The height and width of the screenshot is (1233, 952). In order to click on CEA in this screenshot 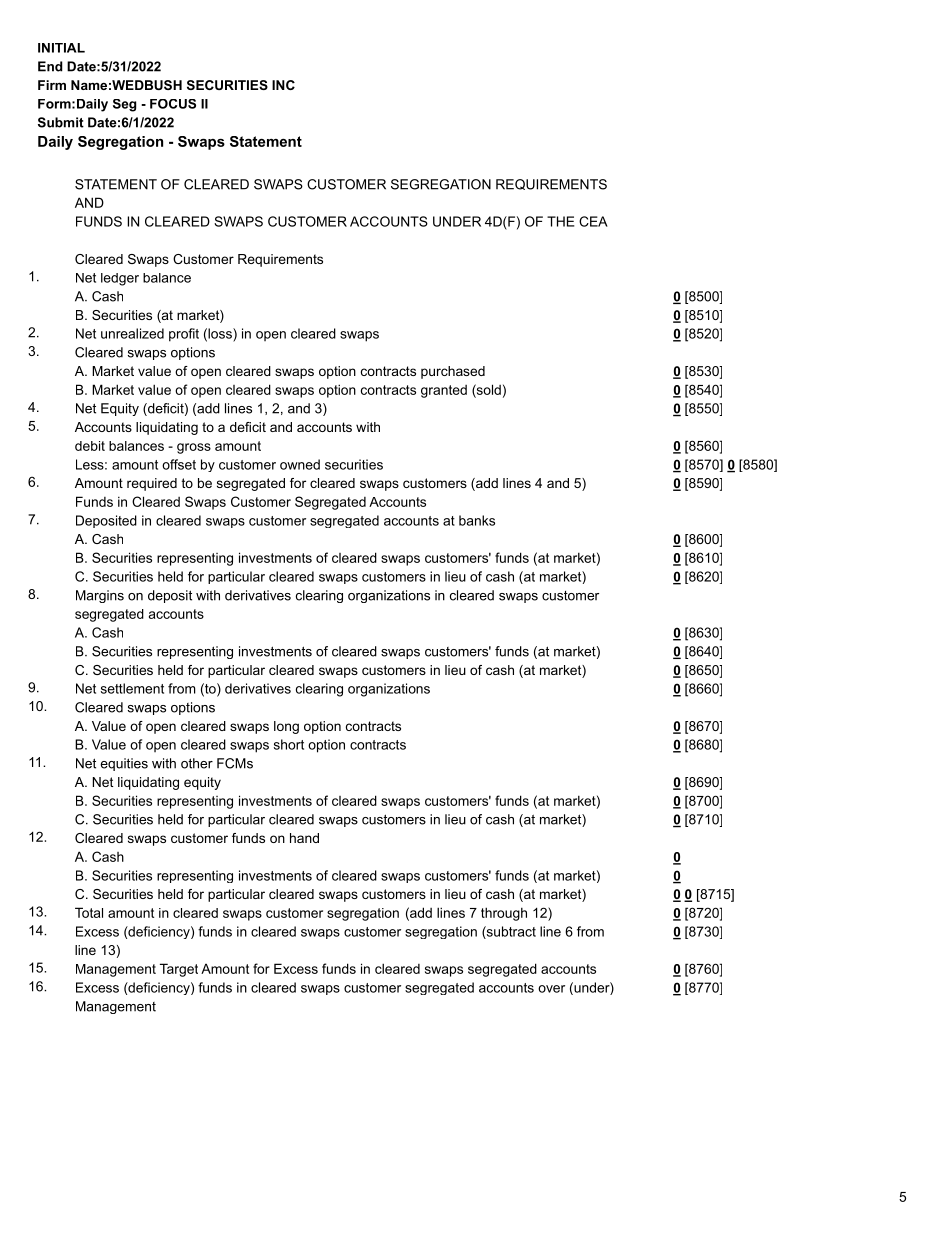, I will do `click(593, 221)`.
